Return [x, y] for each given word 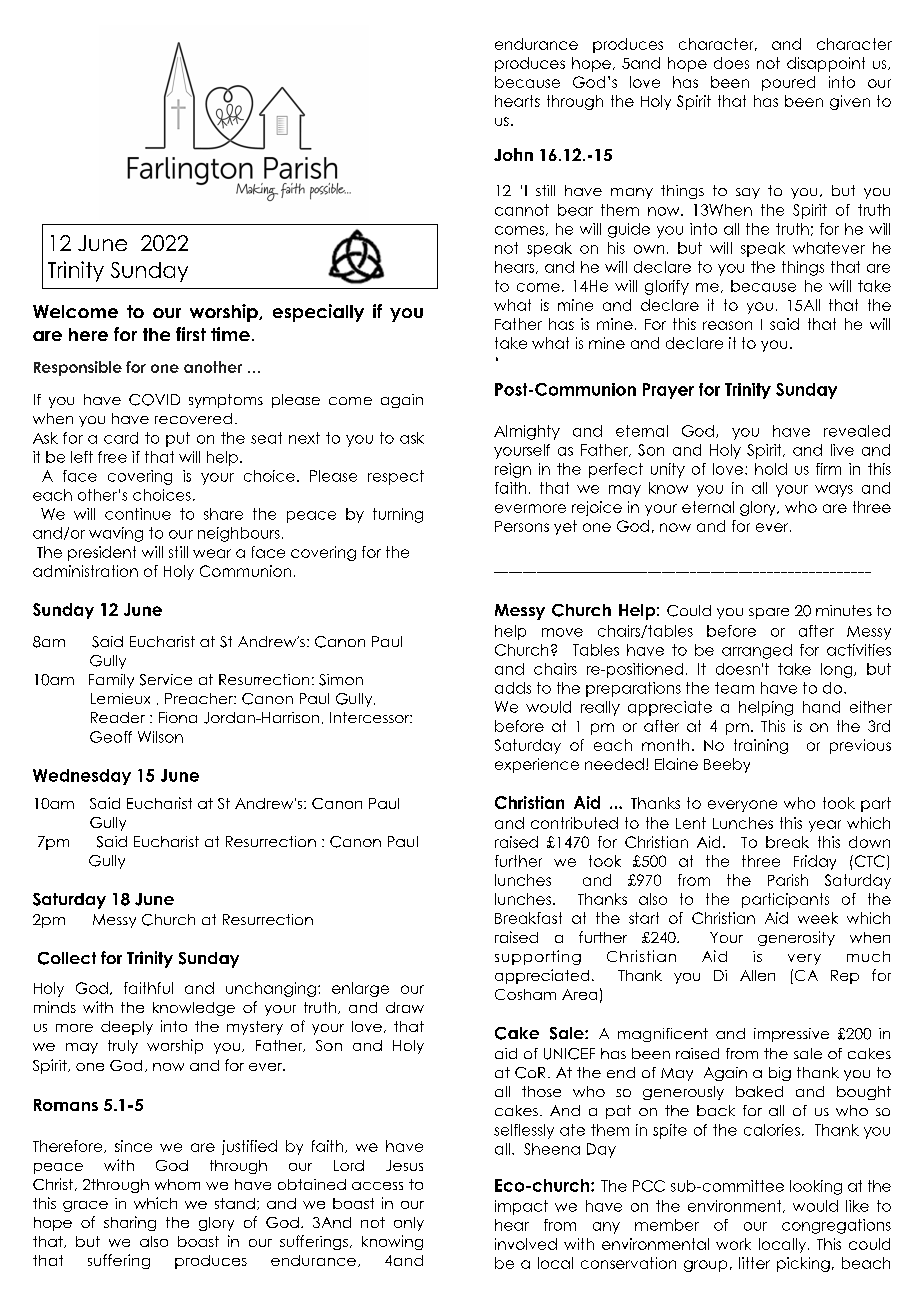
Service [166, 680]
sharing [130, 1223]
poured [788, 83]
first [191, 334]
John [513, 154]
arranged [757, 651]
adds [513, 688]
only [409, 1224]
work [733, 1244]
